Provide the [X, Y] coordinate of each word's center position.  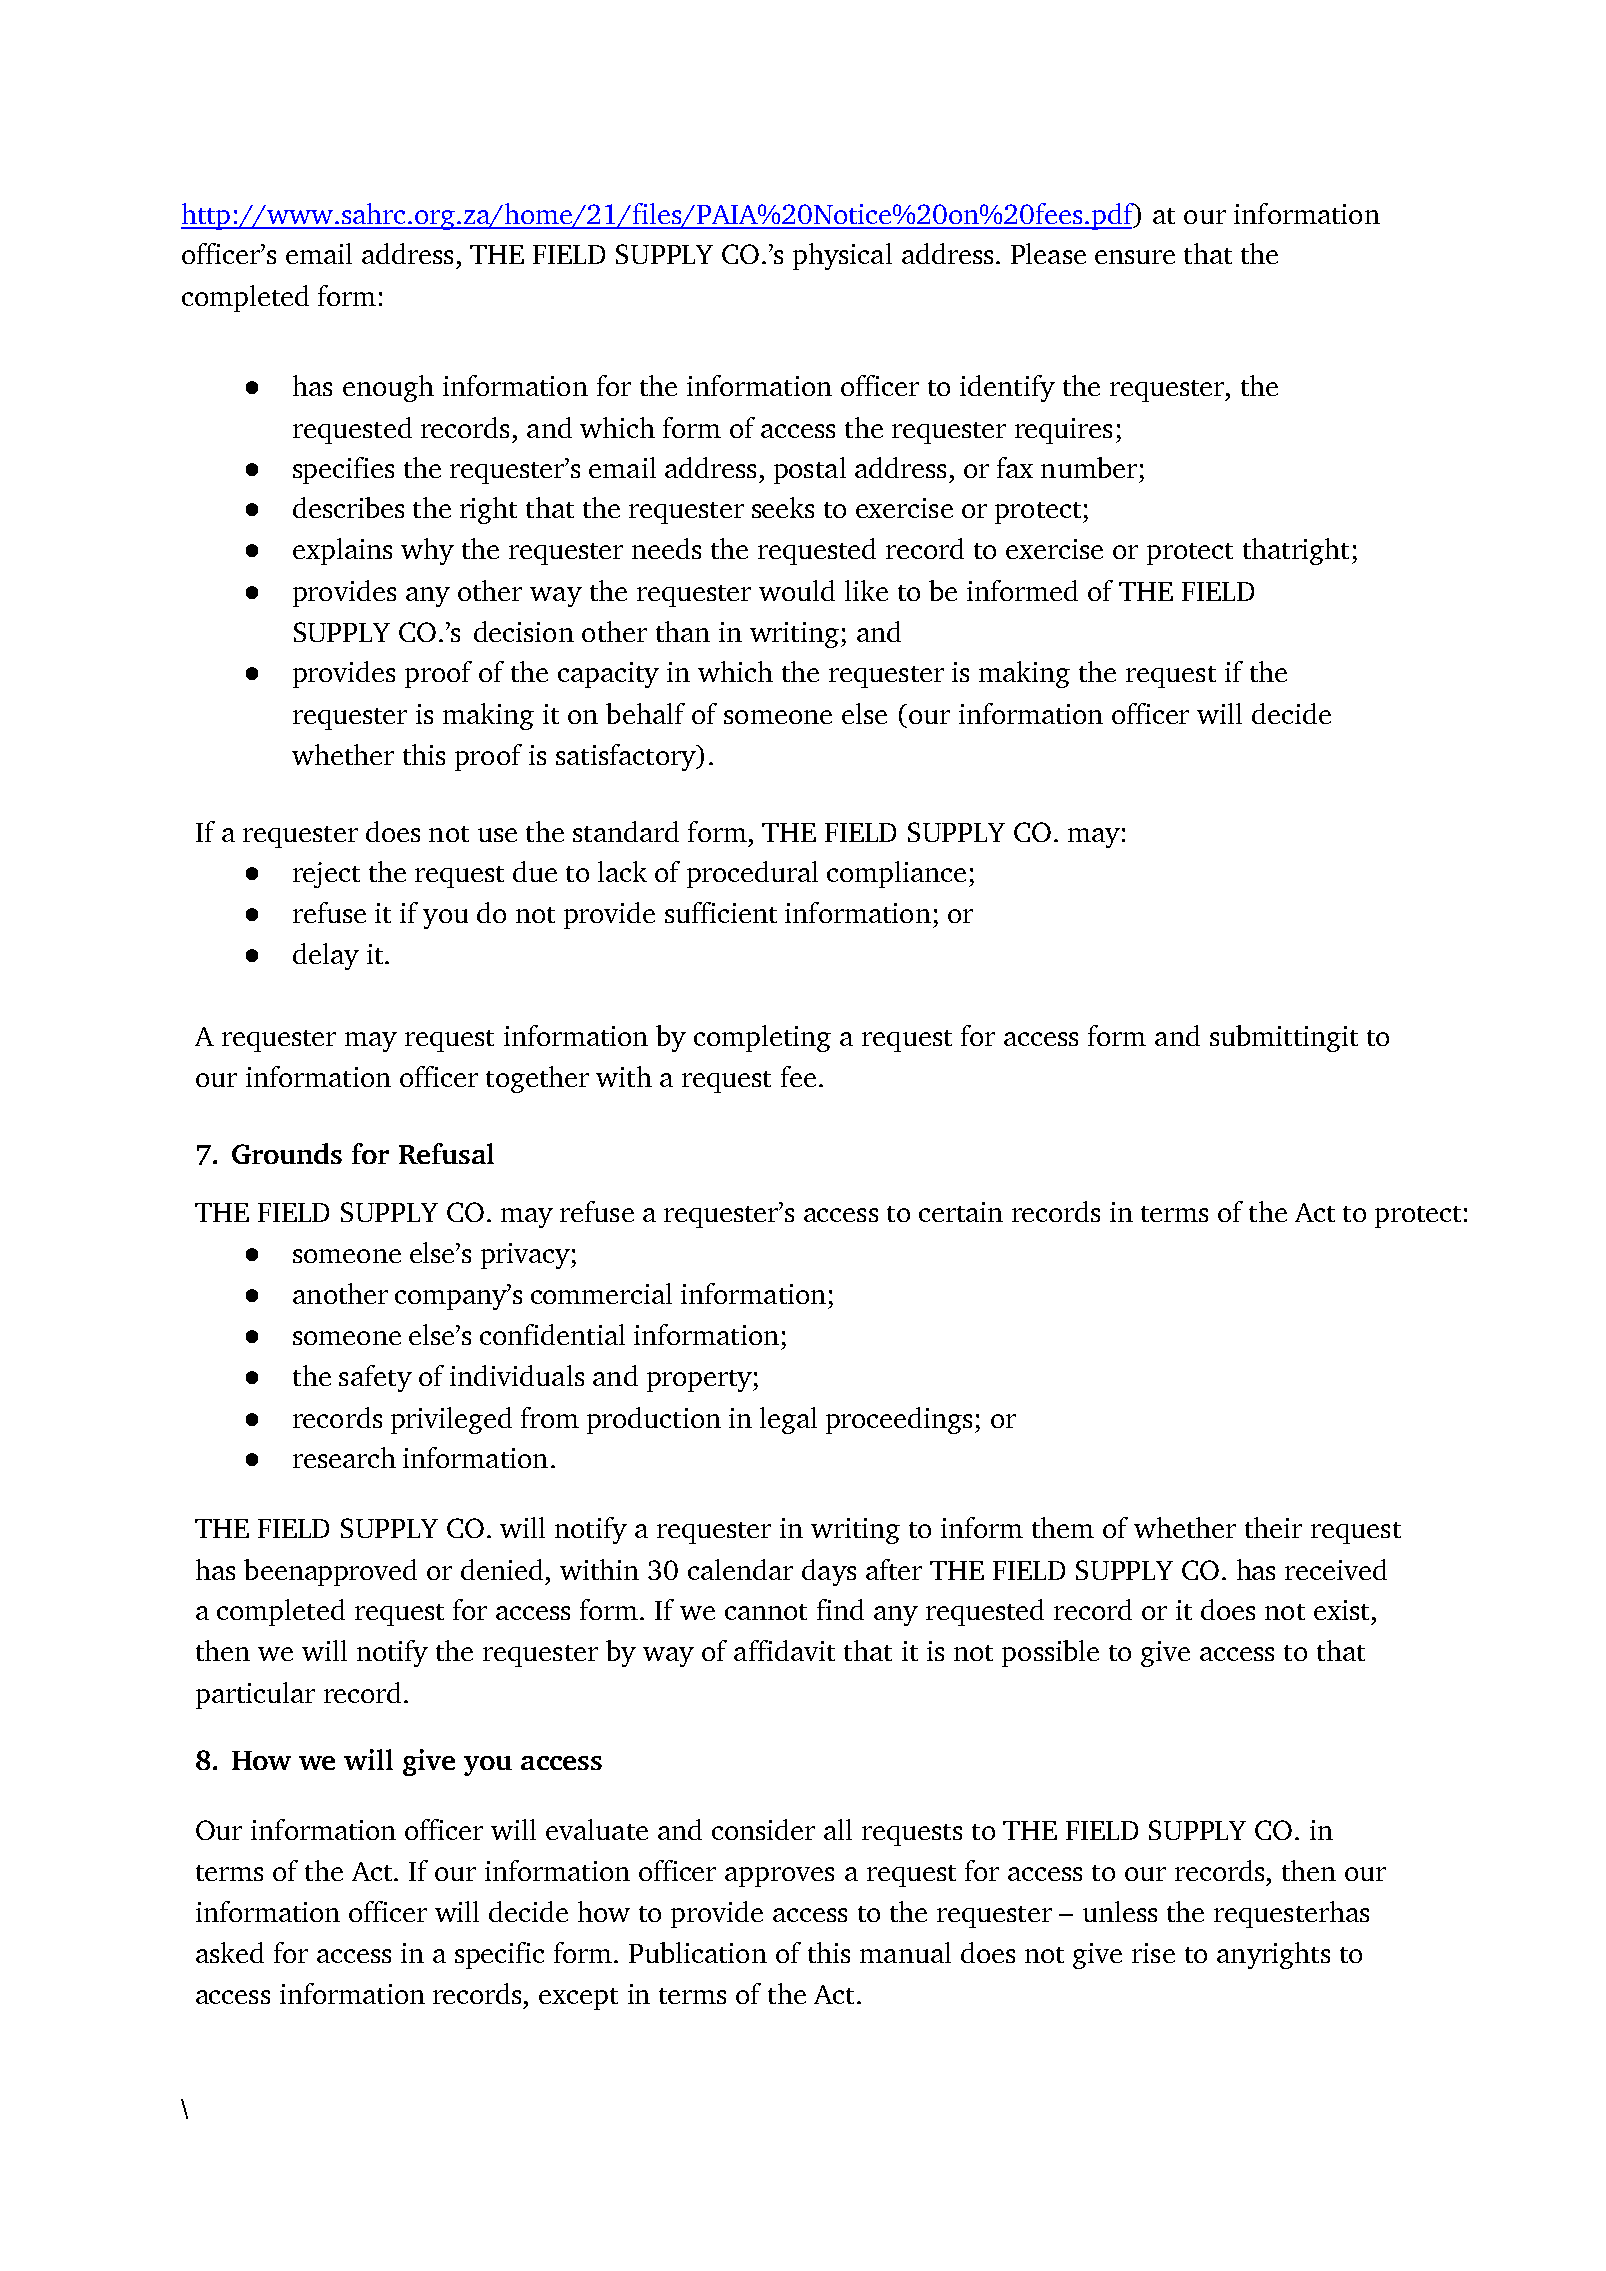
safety [375, 1378]
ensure [1135, 257]
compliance [896, 874]
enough [388, 388]
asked [230, 1952]
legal [788, 1420]
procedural [752, 874]
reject [326, 875]
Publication [698, 1952]
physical [842, 256]
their [1273, 1527]
